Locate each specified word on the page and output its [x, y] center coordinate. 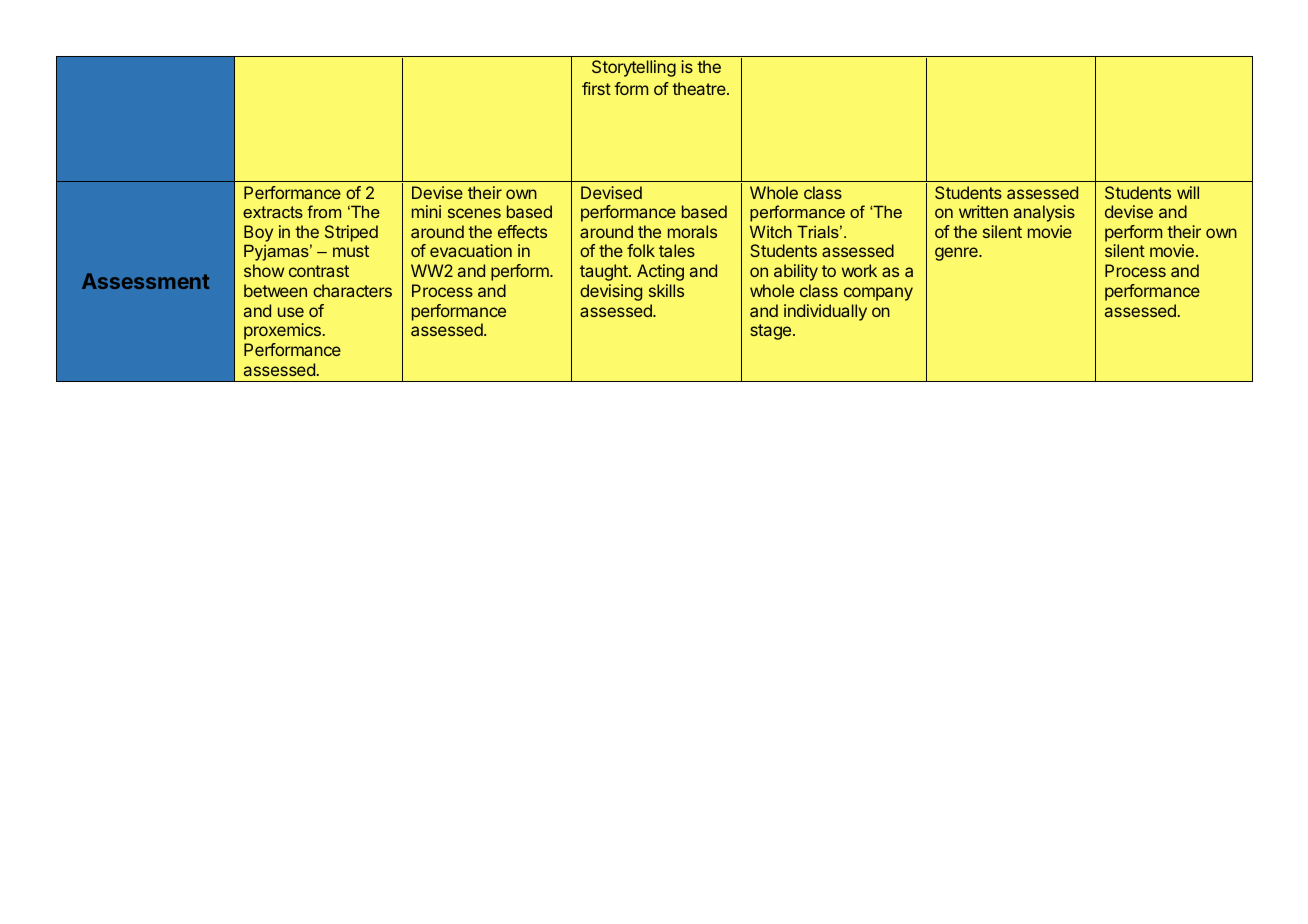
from [324, 211]
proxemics [282, 331]
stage [770, 332]
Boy [258, 235]
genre [957, 254]
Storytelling [634, 68]
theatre [700, 88]
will [1188, 192]
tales [677, 250]
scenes [474, 213]
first [596, 88]
